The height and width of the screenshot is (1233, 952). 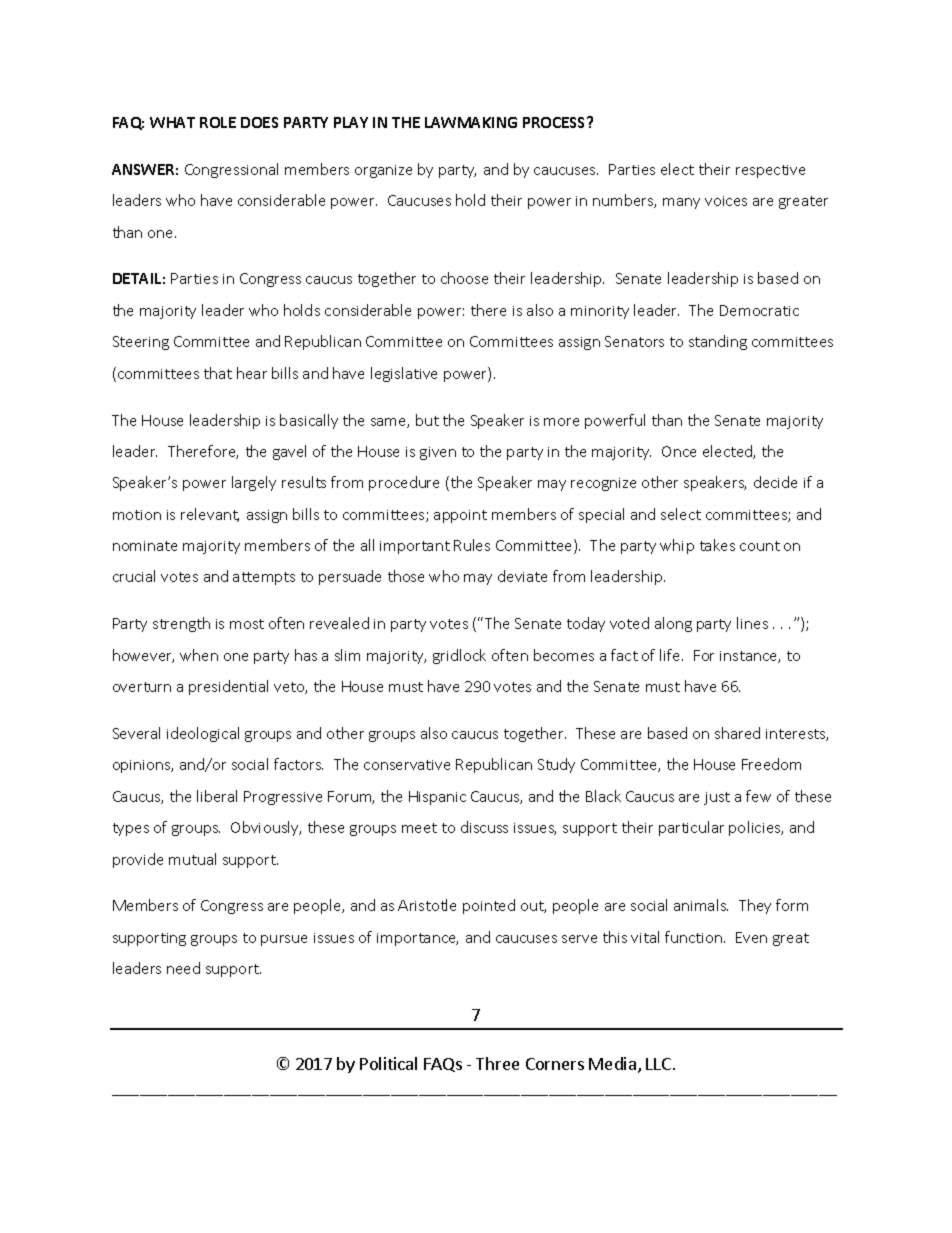 I want to click on LAWMAKING, so click(x=471, y=122).
